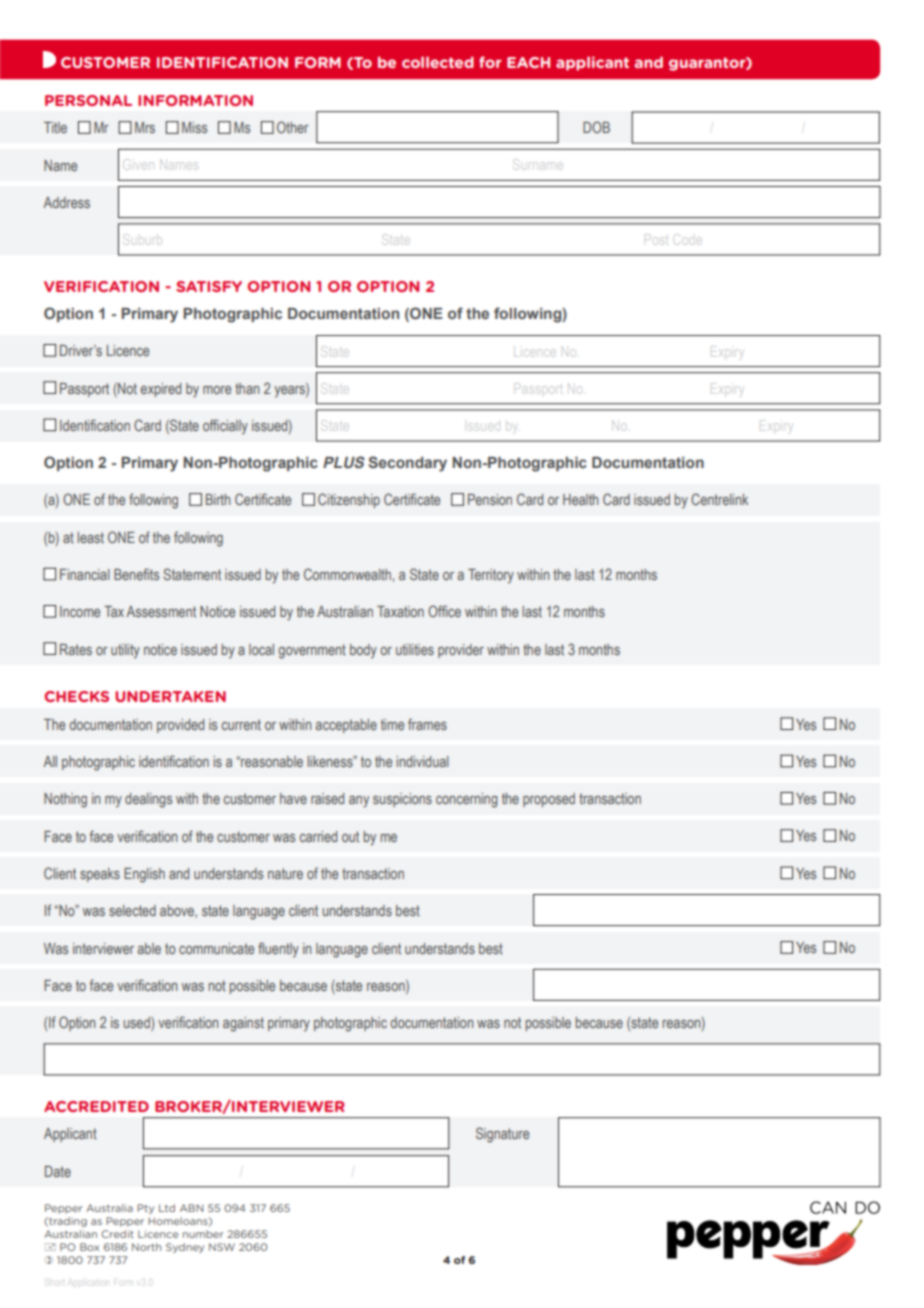  I want to click on Territory, so click(491, 576).
